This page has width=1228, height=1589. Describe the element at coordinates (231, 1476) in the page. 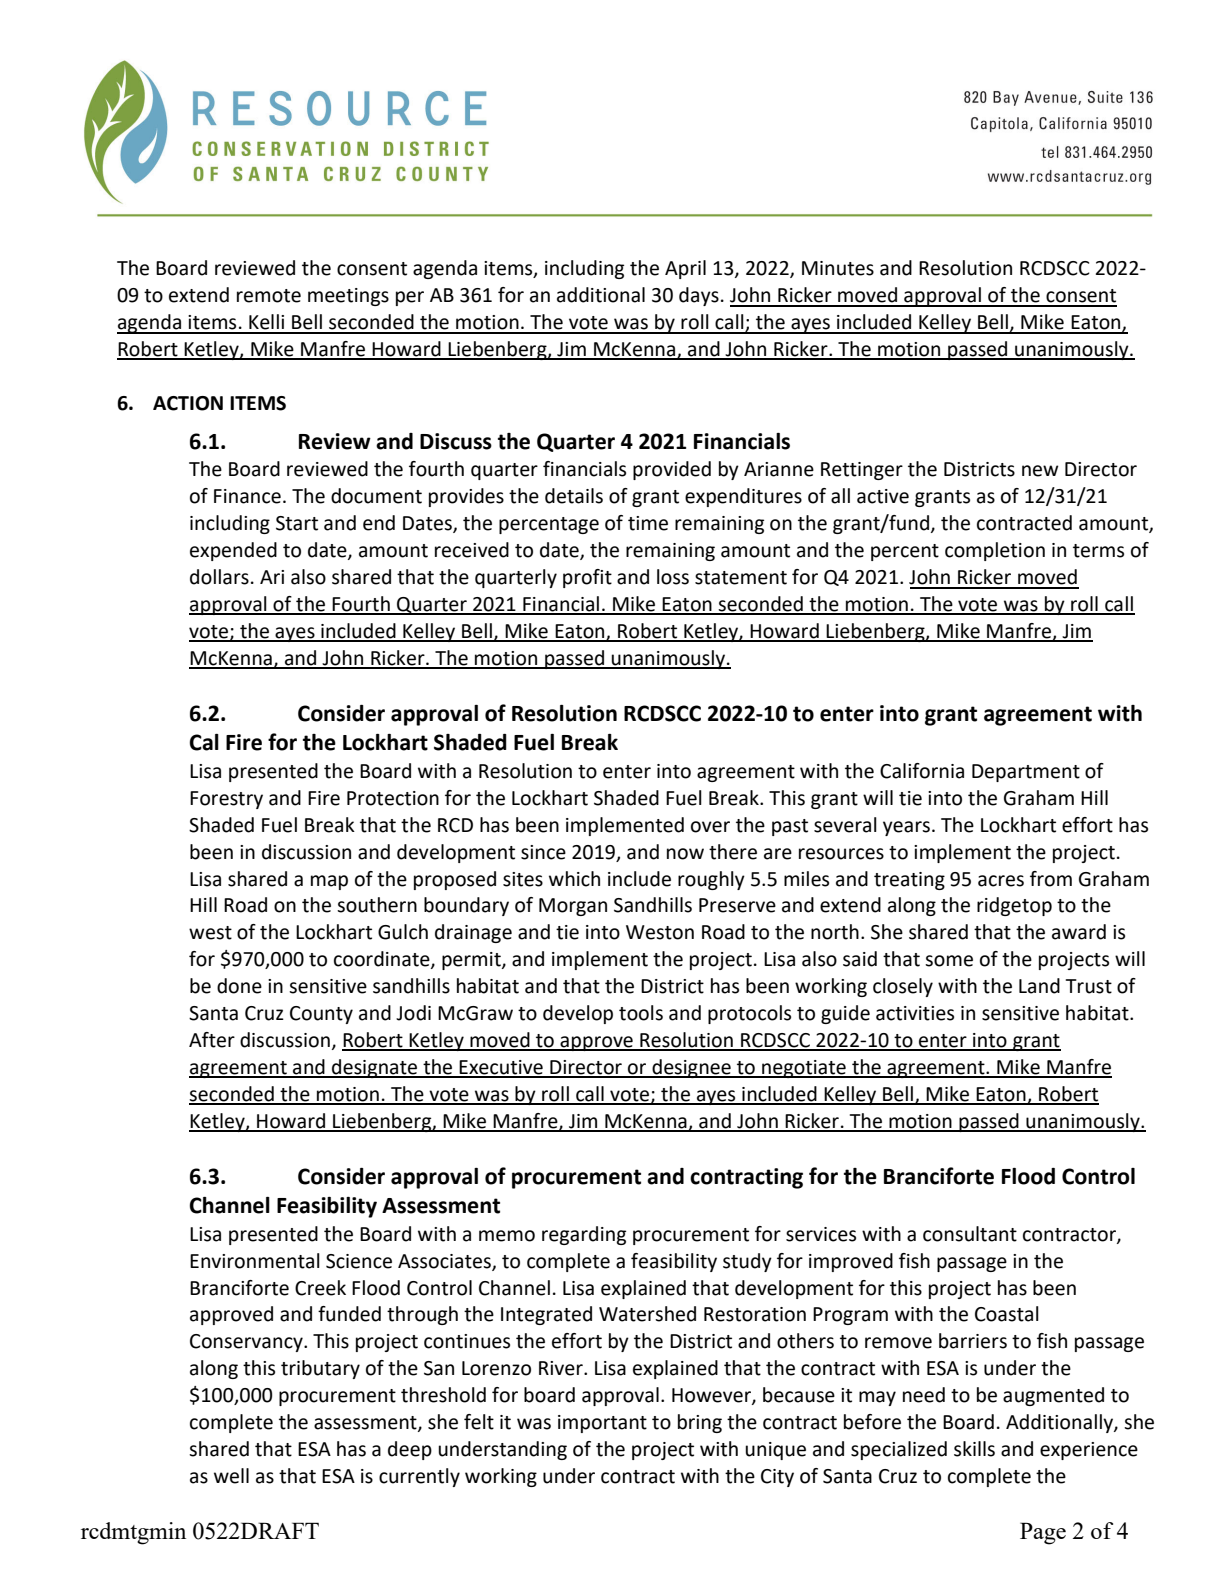

I see `well` at that location.
